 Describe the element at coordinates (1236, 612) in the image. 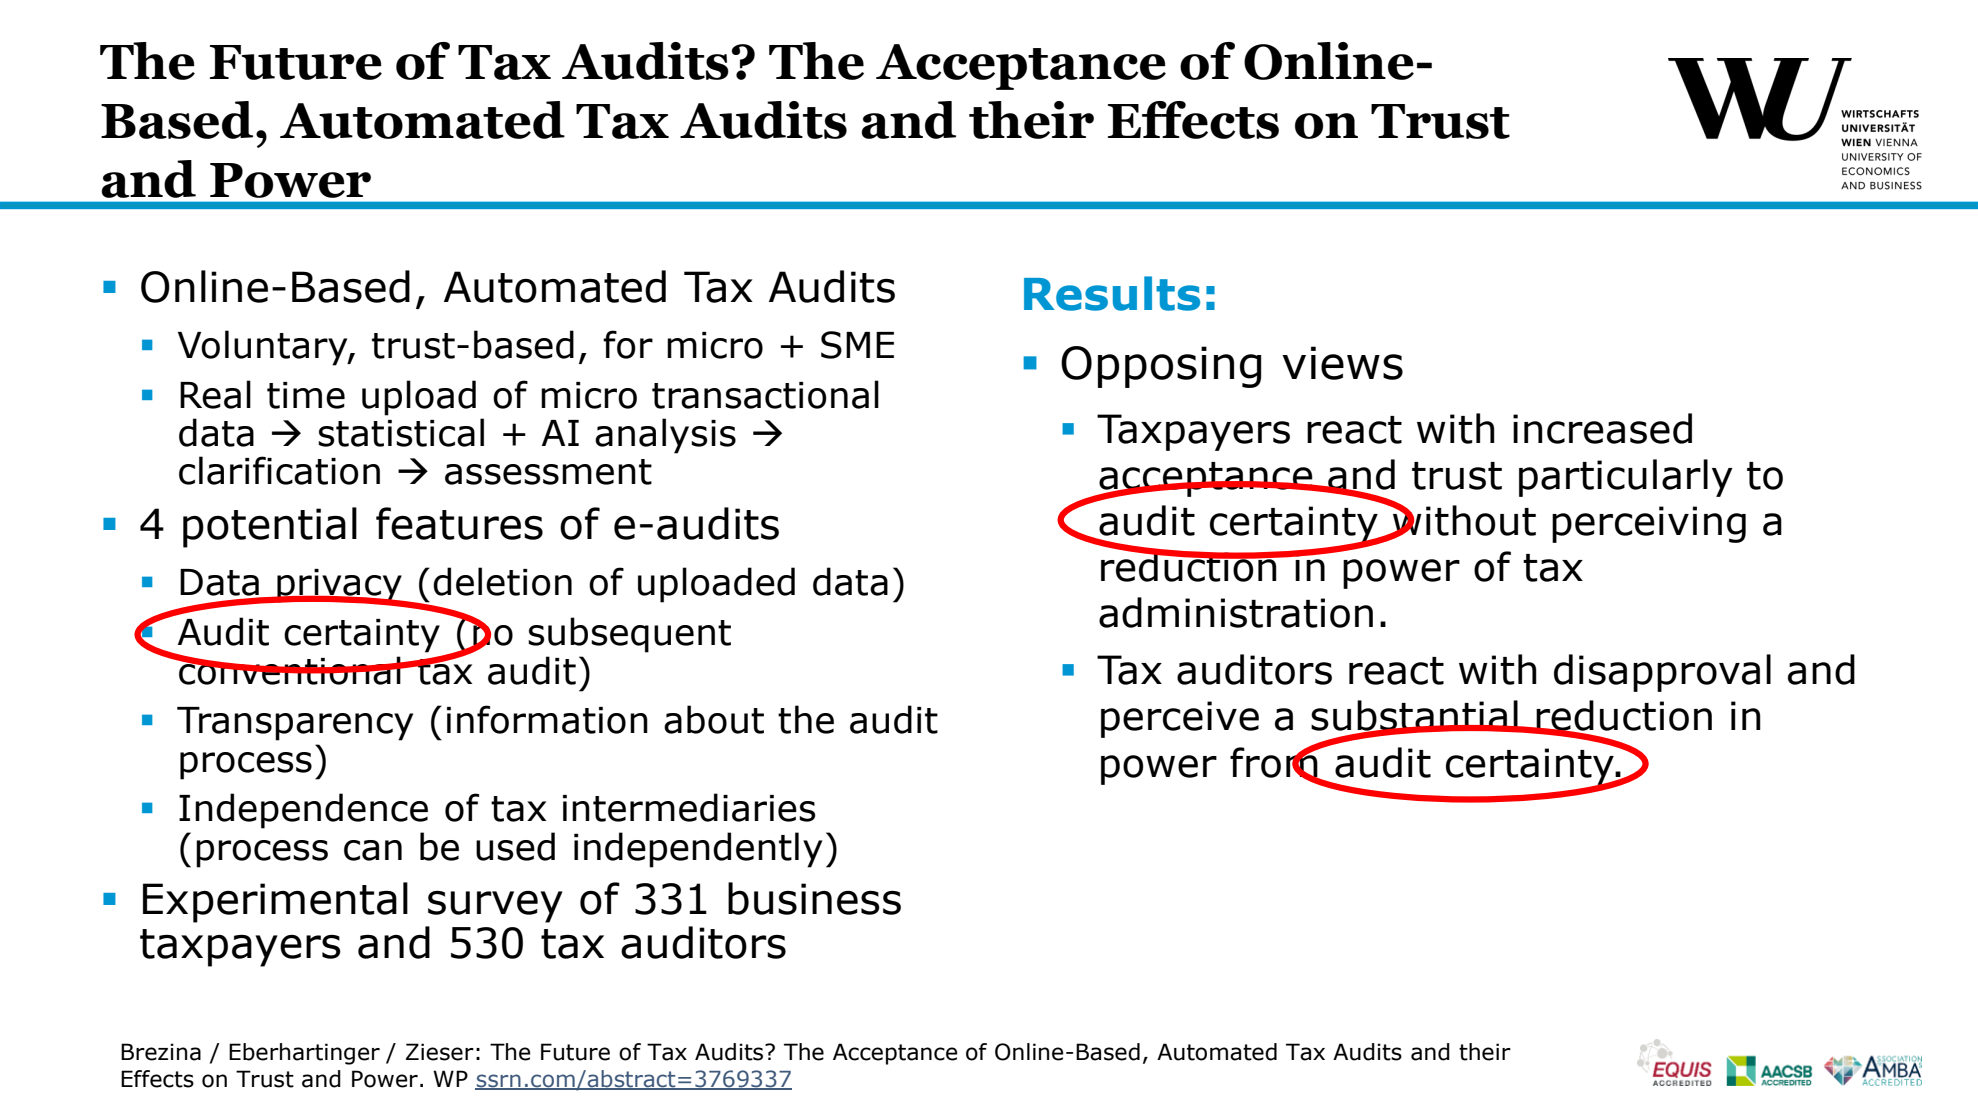

I see `administration` at that location.
